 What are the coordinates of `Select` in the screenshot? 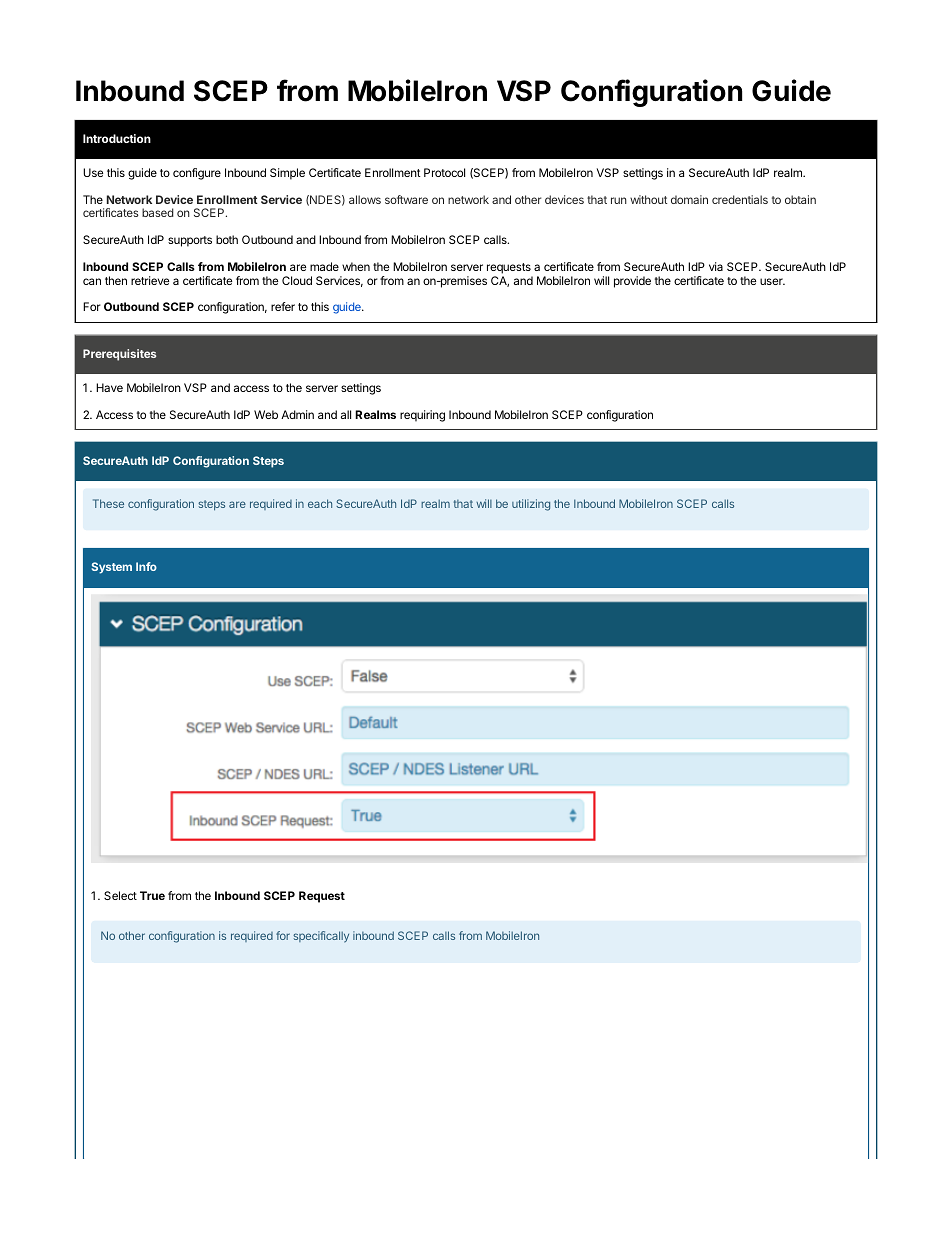 It's located at (120, 895).
